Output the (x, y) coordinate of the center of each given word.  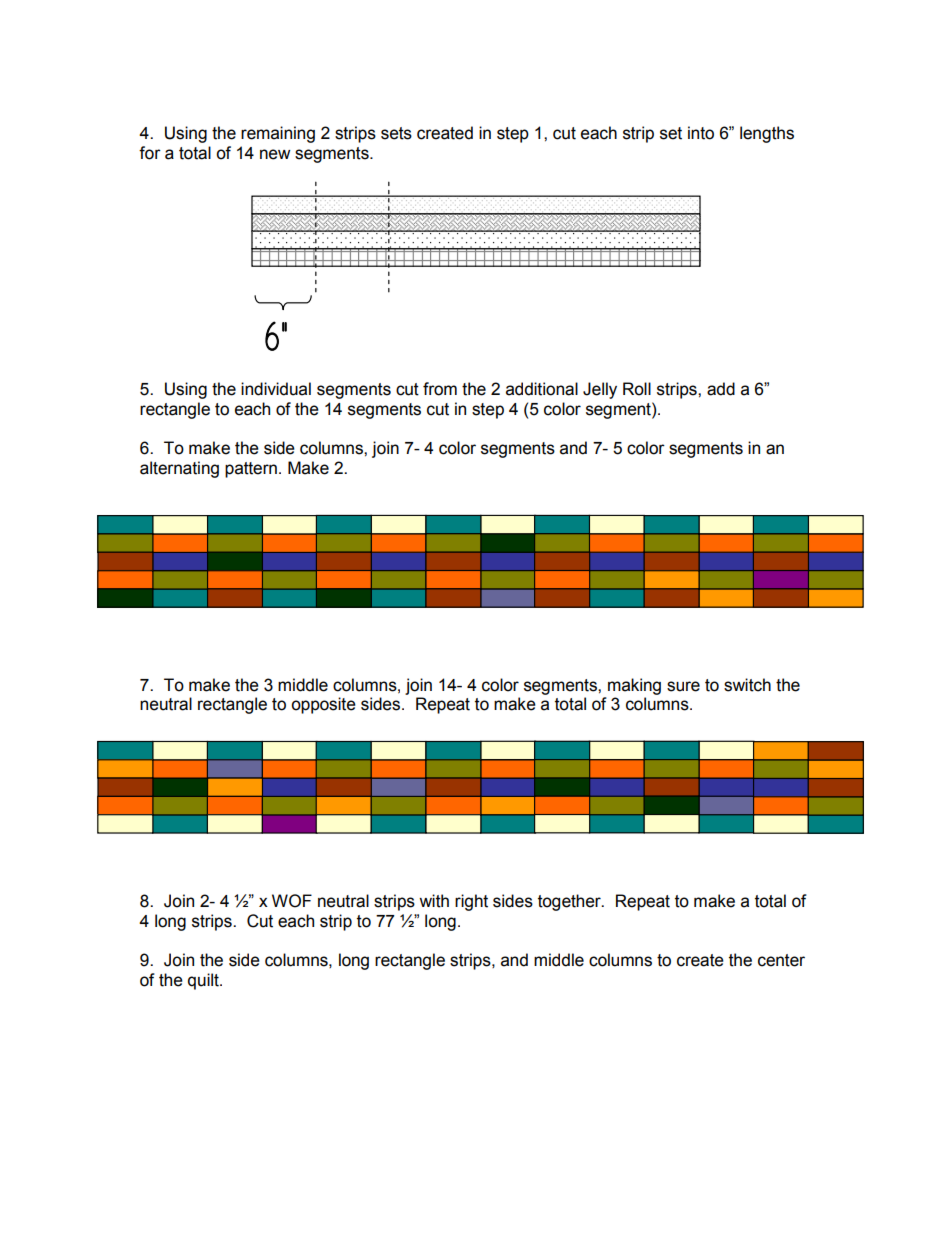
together (570, 902)
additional (542, 389)
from (440, 389)
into (701, 133)
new (275, 154)
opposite (323, 705)
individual (276, 389)
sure (683, 686)
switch (747, 685)
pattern (251, 470)
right (471, 902)
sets (396, 133)
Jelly (600, 390)
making (634, 686)
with (434, 901)
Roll (637, 389)
